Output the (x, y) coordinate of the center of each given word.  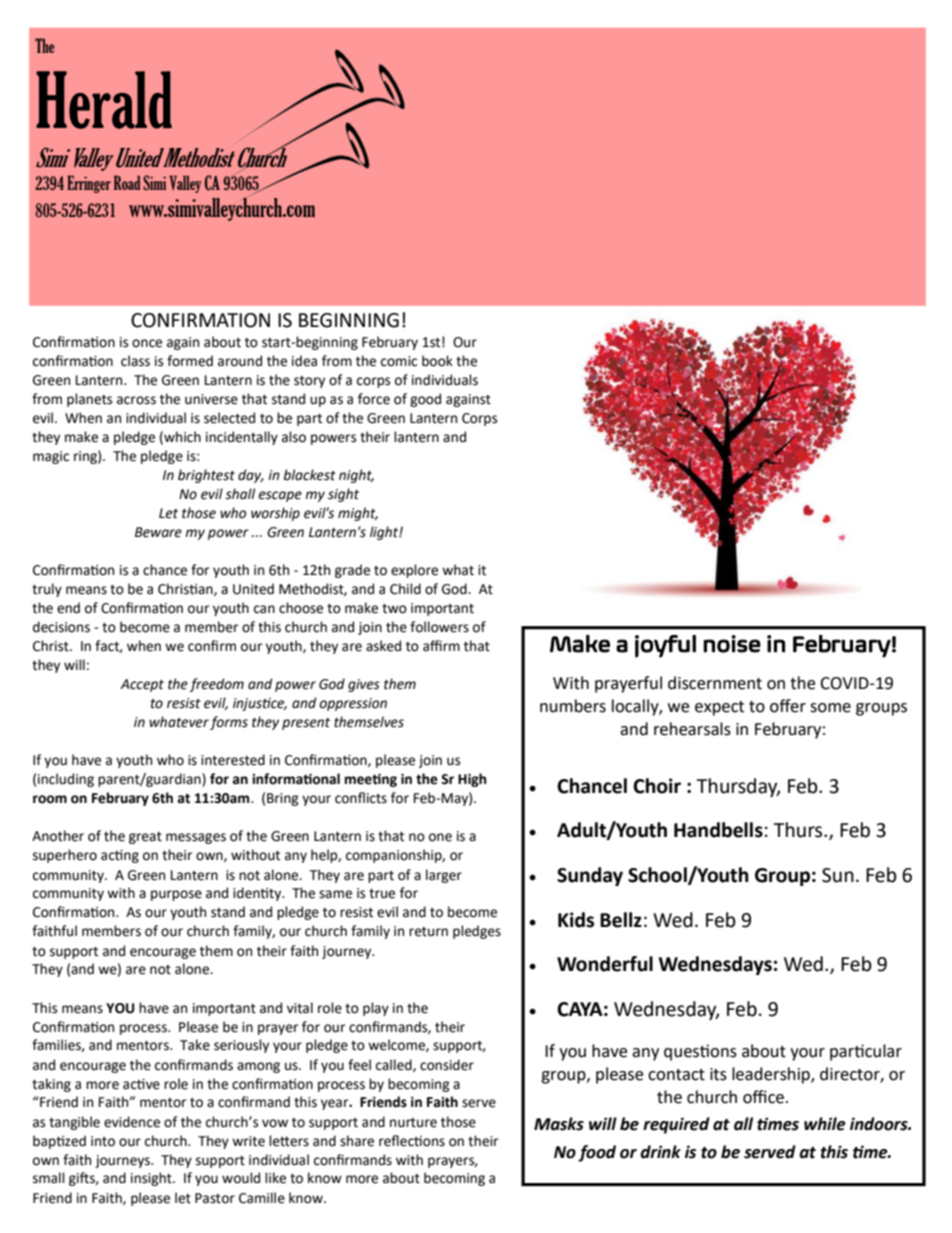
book (437, 361)
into (103, 1141)
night (356, 476)
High (472, 780)
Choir (657, 786)
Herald (104, 100)
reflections (412, 1141)
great (145, 838)
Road (127, 182)
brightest (206, 476)
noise (732, 644)
